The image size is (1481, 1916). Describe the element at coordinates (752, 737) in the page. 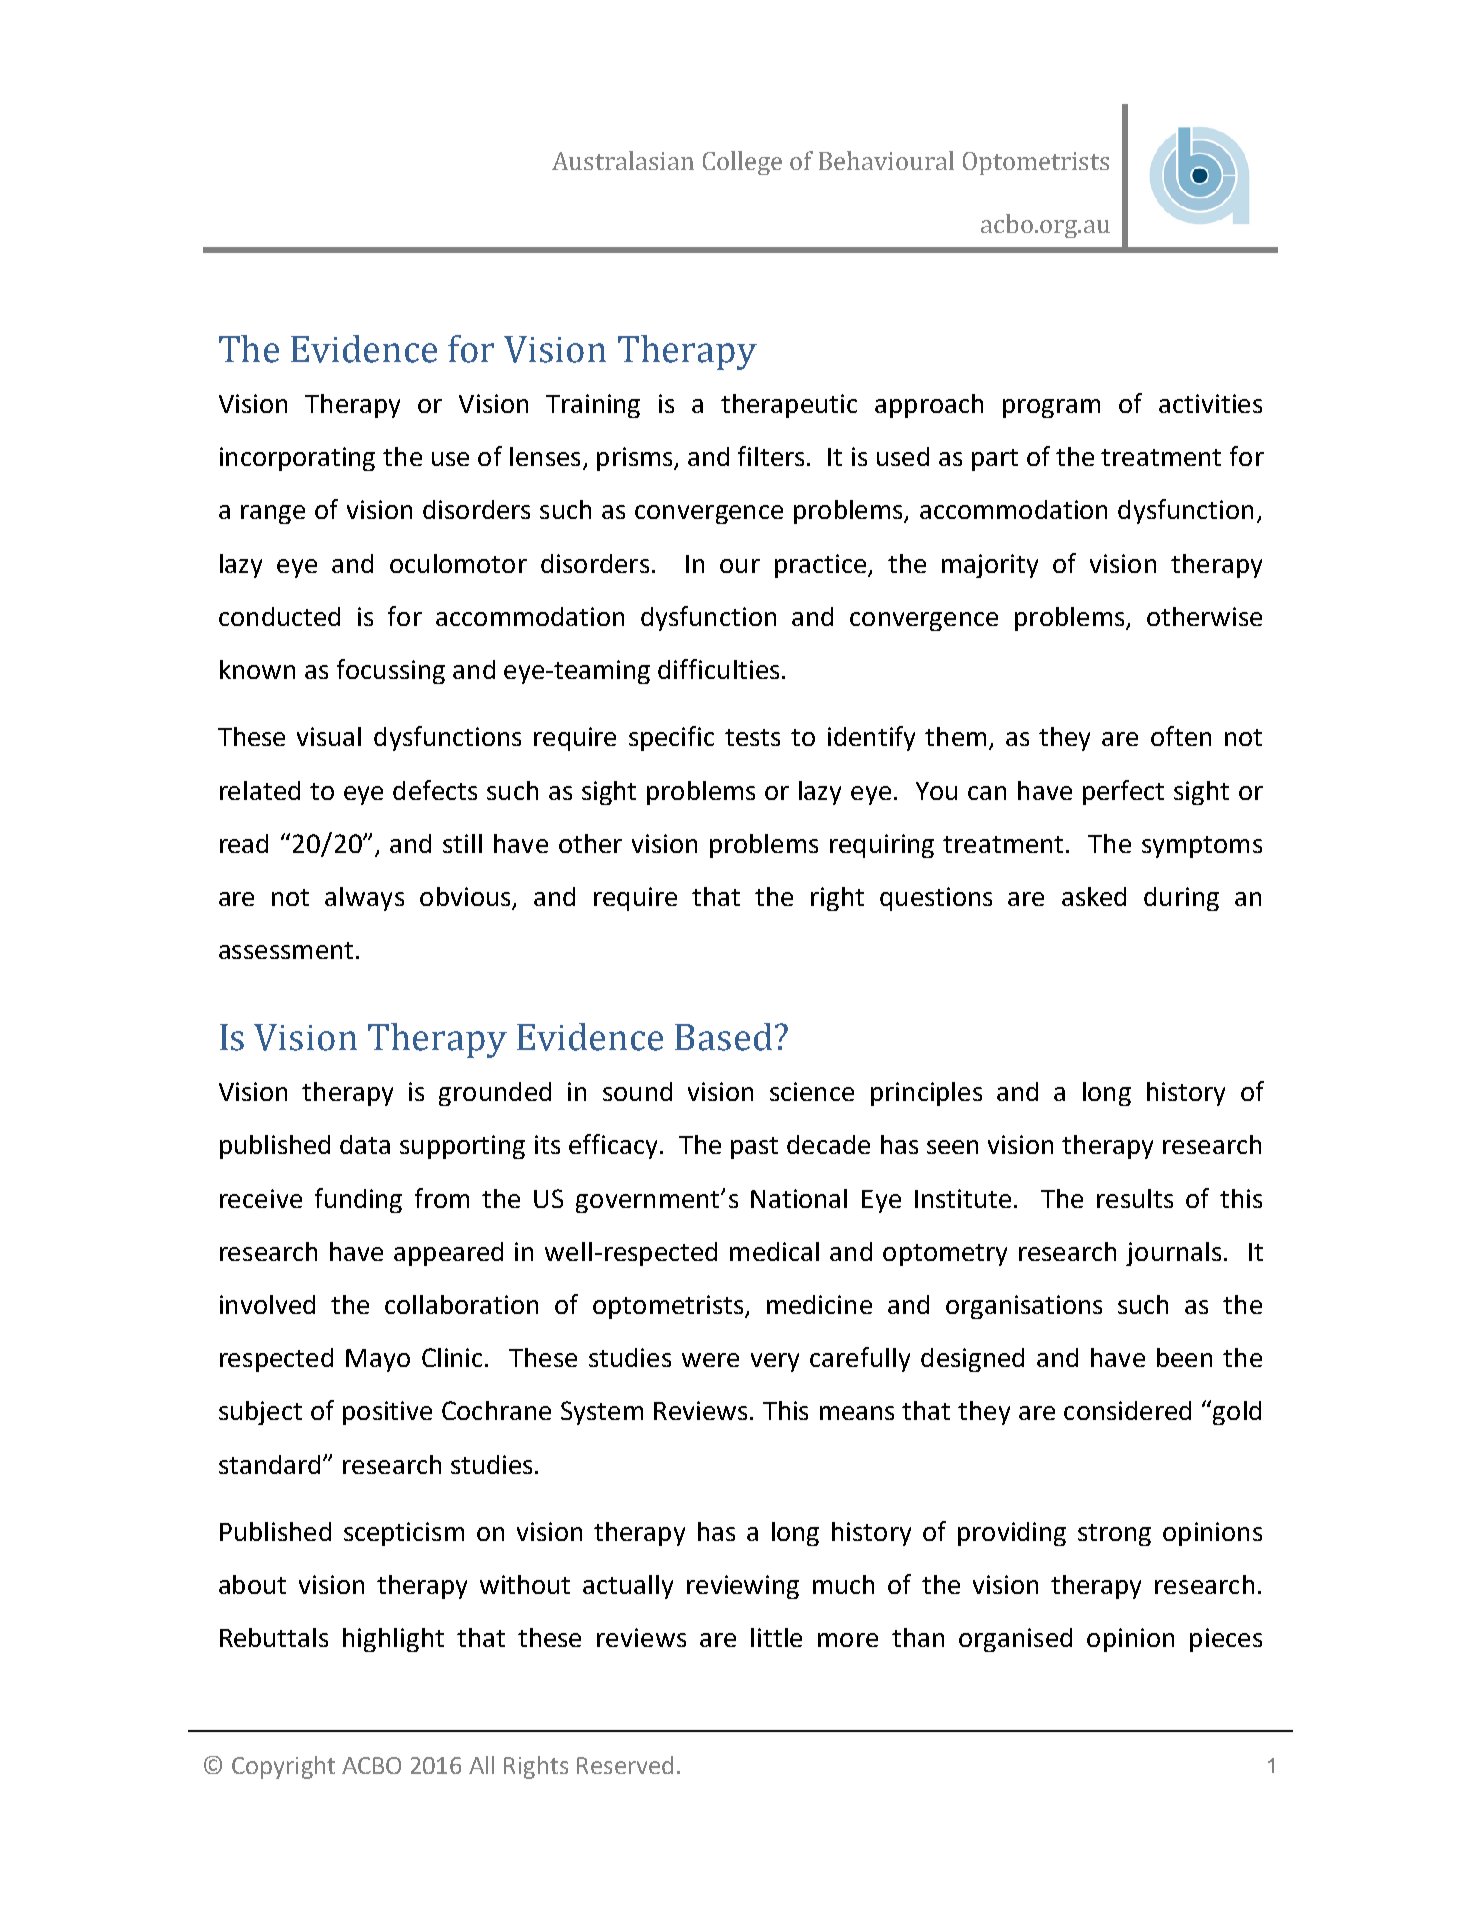

I see `tests` at that location.
